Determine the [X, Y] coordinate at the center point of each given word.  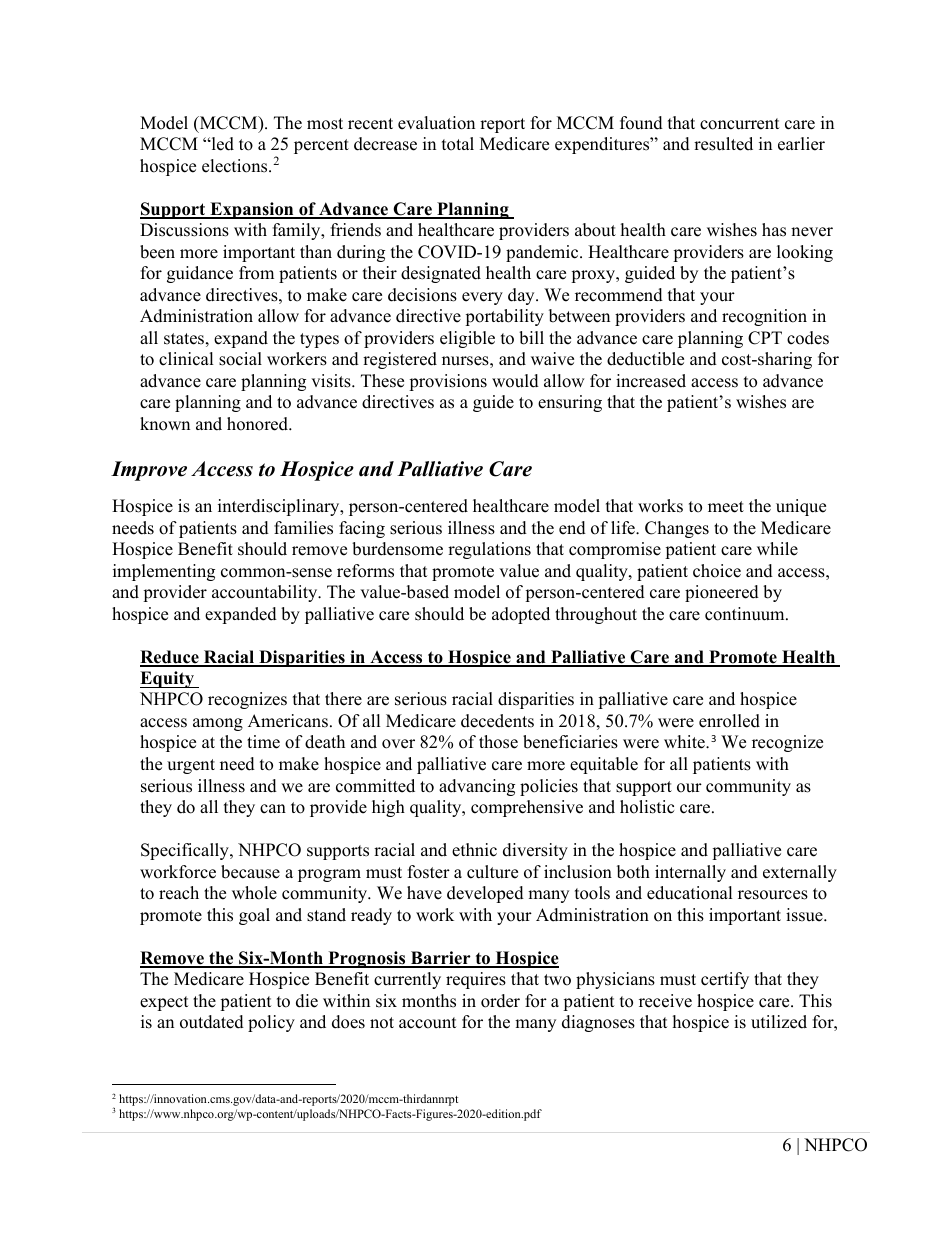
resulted [723, 144]
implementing [164, 572]
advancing [477, 787]
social [240, 359]
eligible [467, 339]
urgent [191, 766]
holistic [647, 807]
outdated [212, 1022]
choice [717, 571]
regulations [489, 550]
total [458, 144]
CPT [765, 338]
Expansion [252, 210]
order [500, 1001]
